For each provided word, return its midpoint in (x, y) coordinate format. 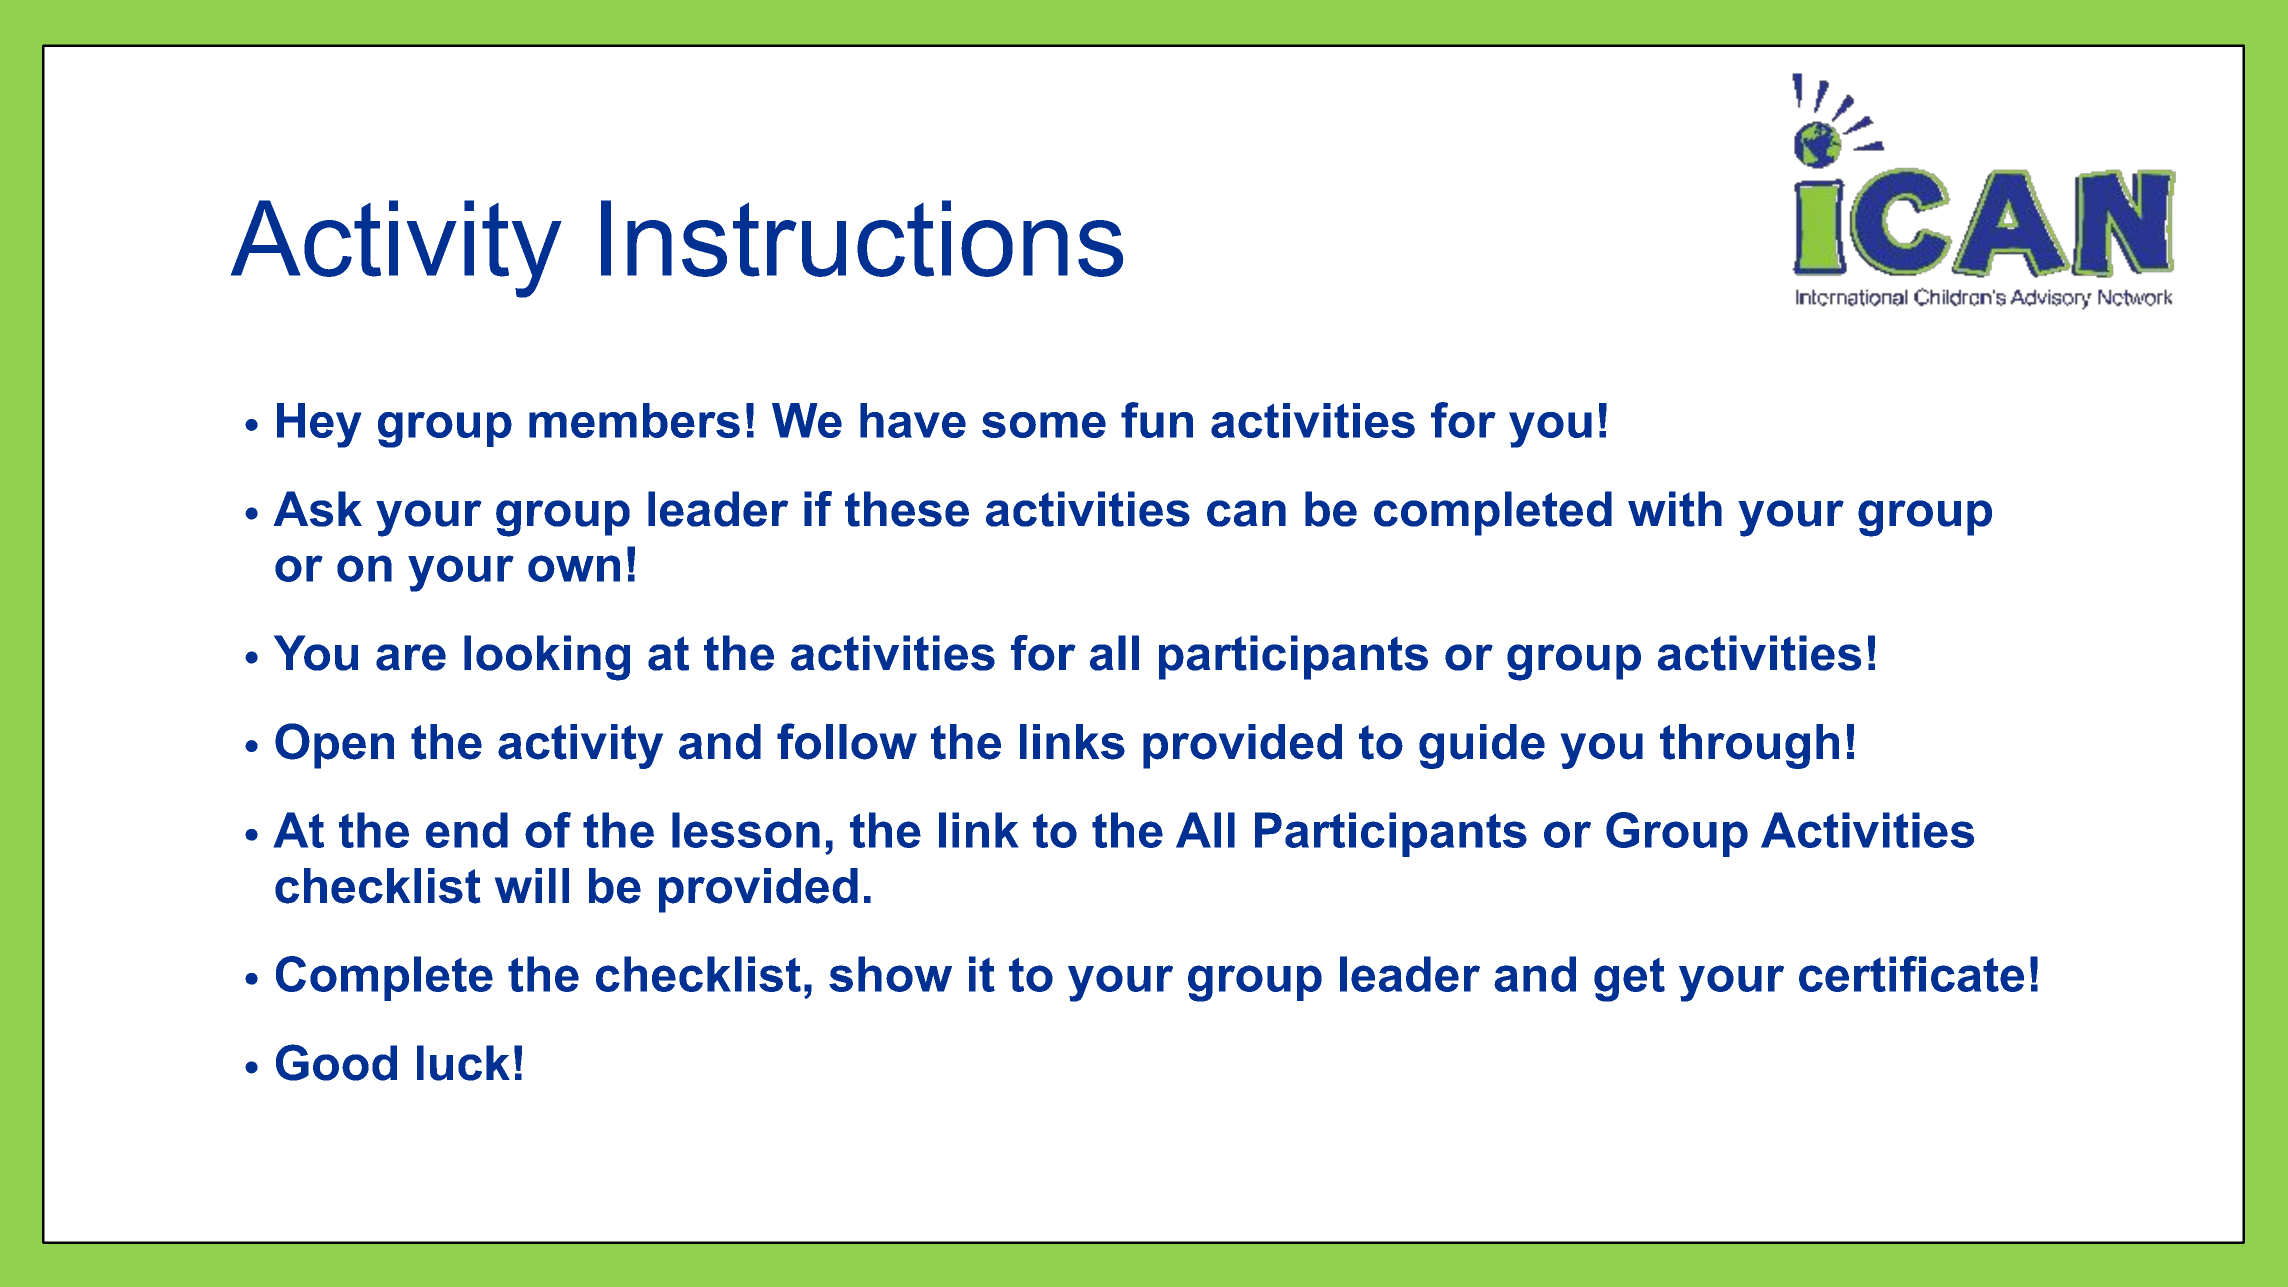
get (1629, 980)
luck (463, 1063)
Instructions (862, 238)
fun (1157, 420)
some (1044, 425)
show (890, 974)
